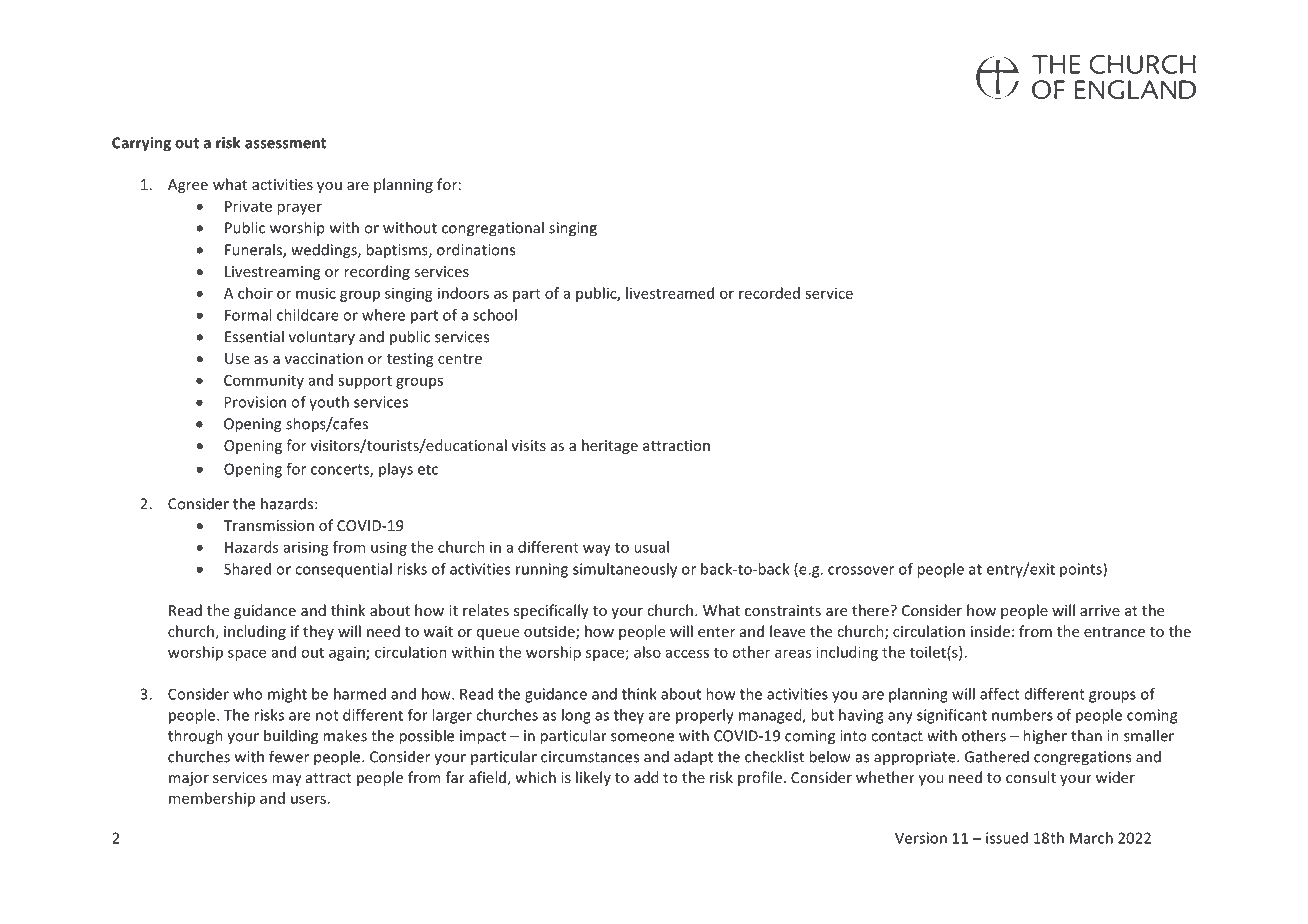 The width and height of the screenshot is (1308, 924). Describe the element at coordinates (1007, 838) in the screenshot. I see `issued` at that location.
